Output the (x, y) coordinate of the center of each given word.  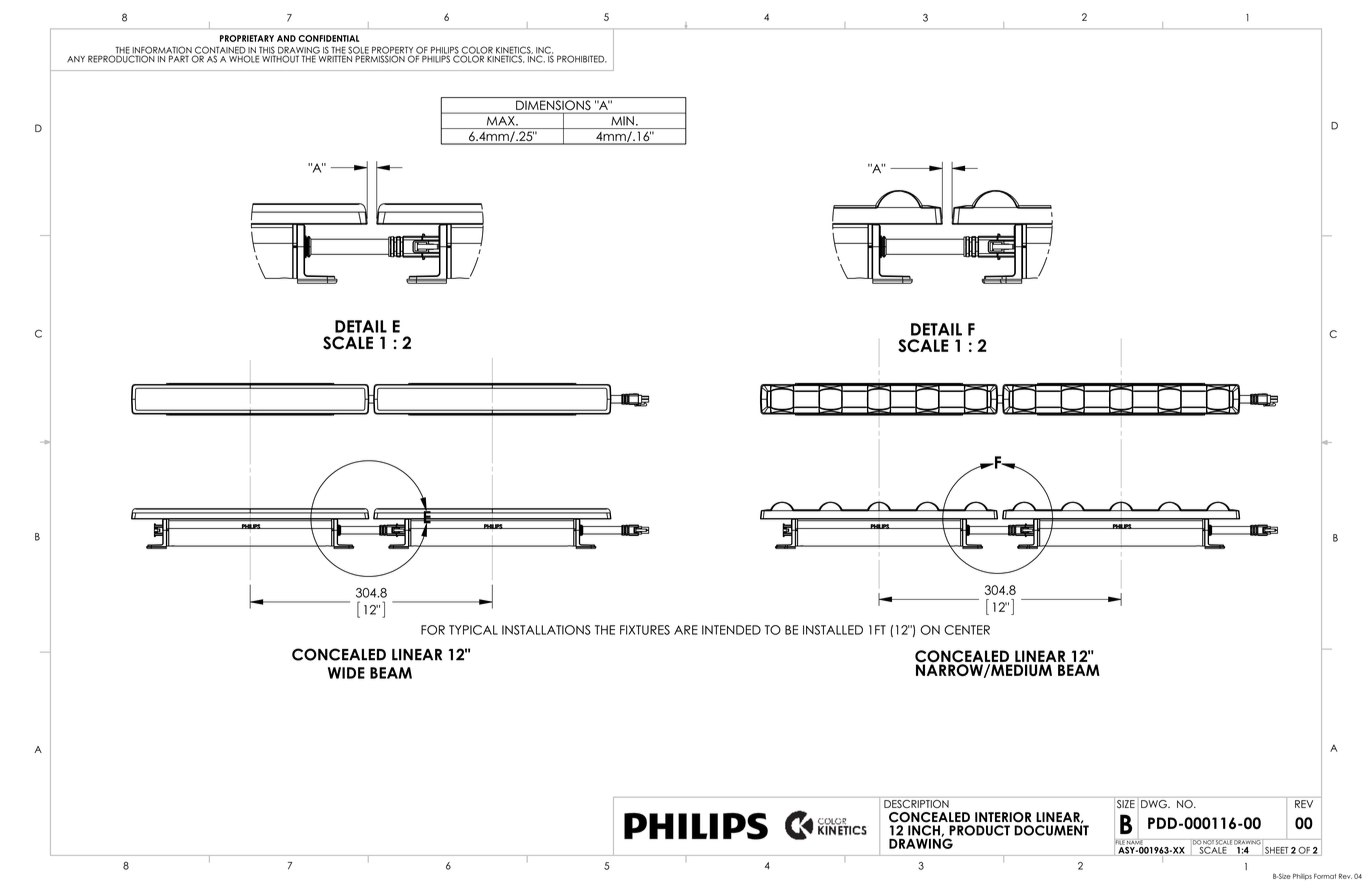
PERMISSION (381, 58)
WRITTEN (334, 58)
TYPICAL (473, 630)
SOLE (358, 51)
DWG (1154, 803)
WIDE (346, 673)
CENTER (967, 630)
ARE (686, 630)
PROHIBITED (582, 59)
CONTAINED (220, 51)
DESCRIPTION (916, 802)
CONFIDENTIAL (328, 38)
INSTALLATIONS (546, 630)
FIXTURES (645, 630)
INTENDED (731, 630)
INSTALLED (833, 630)
